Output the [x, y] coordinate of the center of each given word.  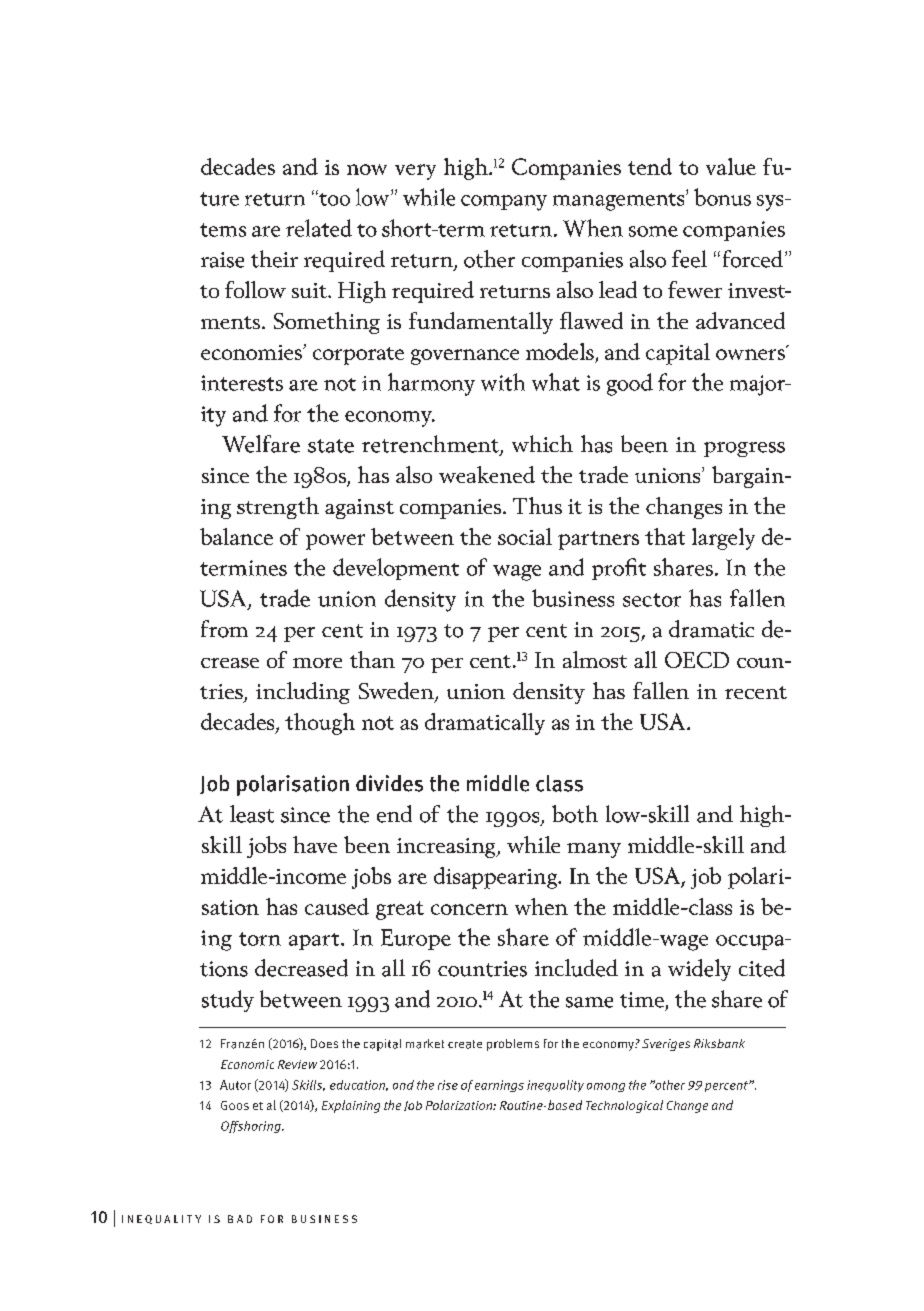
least [252, 814]
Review [297, 1064]
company [504, 203]
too [333, 198]
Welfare [261, 444]
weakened [487, 474]
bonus [722, 197]
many [594, 850]
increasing [447, 848]
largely [723, 539]
